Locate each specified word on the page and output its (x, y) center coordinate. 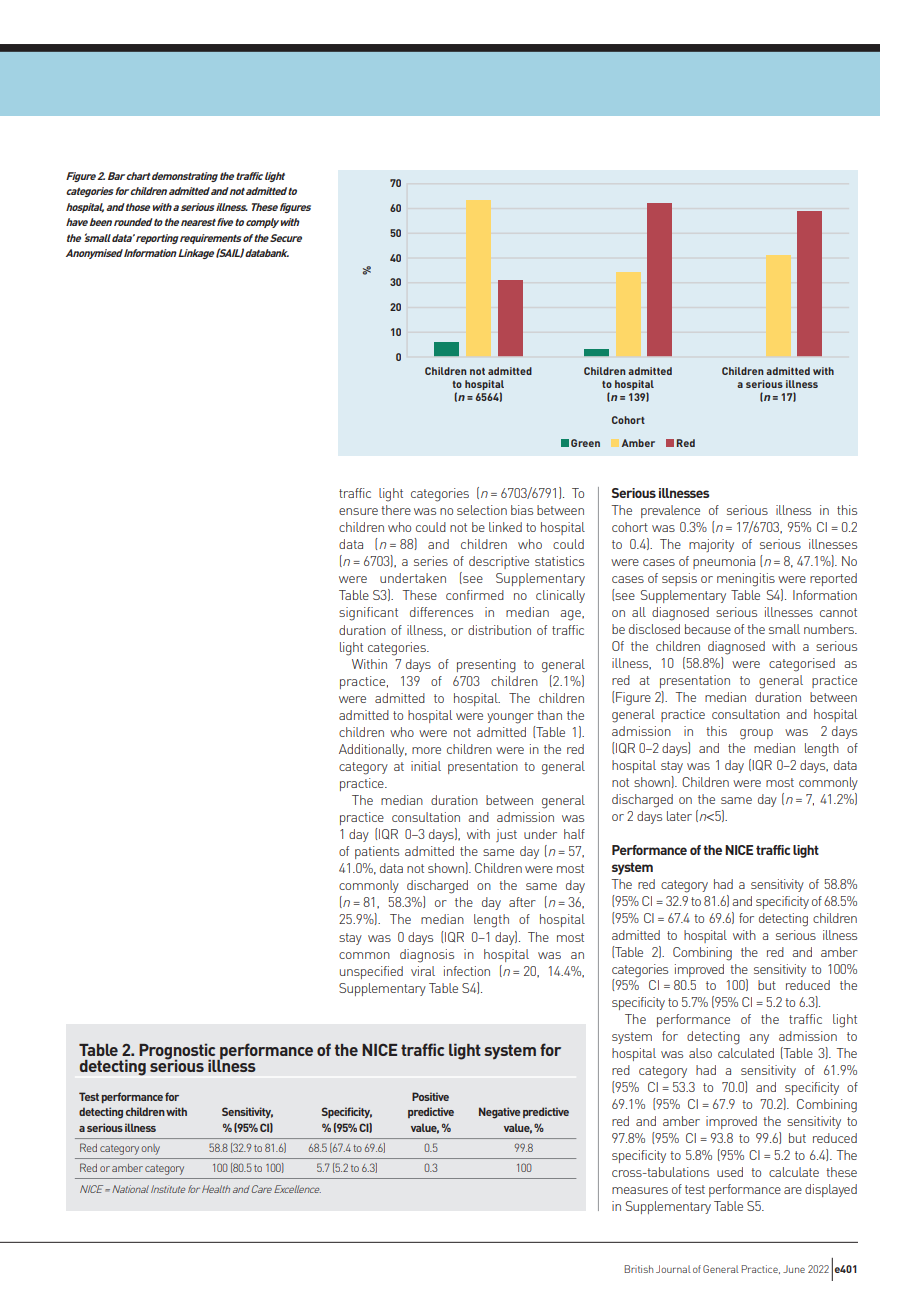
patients (377, 852)
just (506, 835)
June (794, 1269)
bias (522, 510)
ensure (358, 511)
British (638, 1269)
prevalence (670, 511)
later (679, 816)
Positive (430, 1096)
